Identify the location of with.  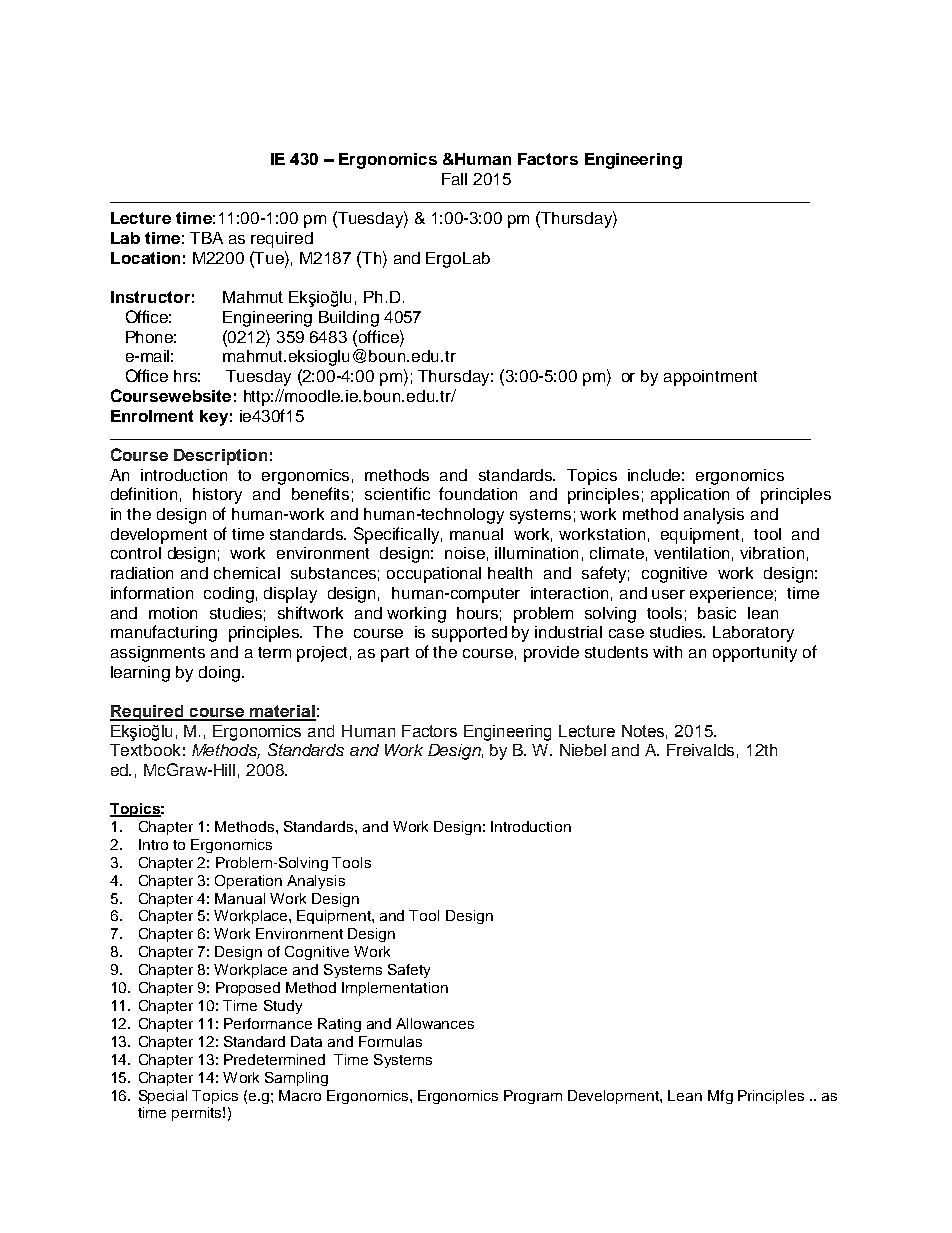
(667, 652).
